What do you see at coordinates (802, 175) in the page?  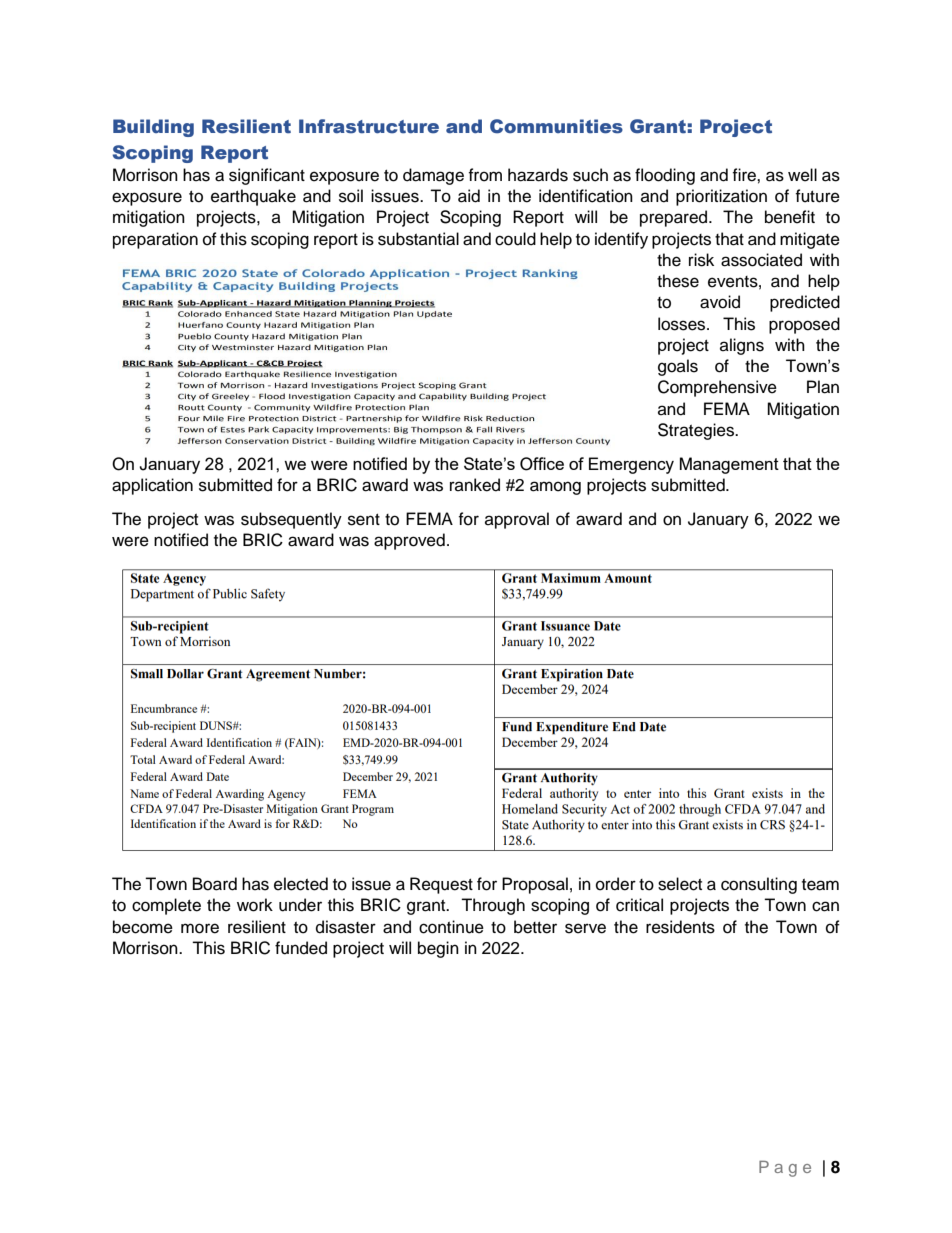 I see `well` at bounding box center [802, 175].
